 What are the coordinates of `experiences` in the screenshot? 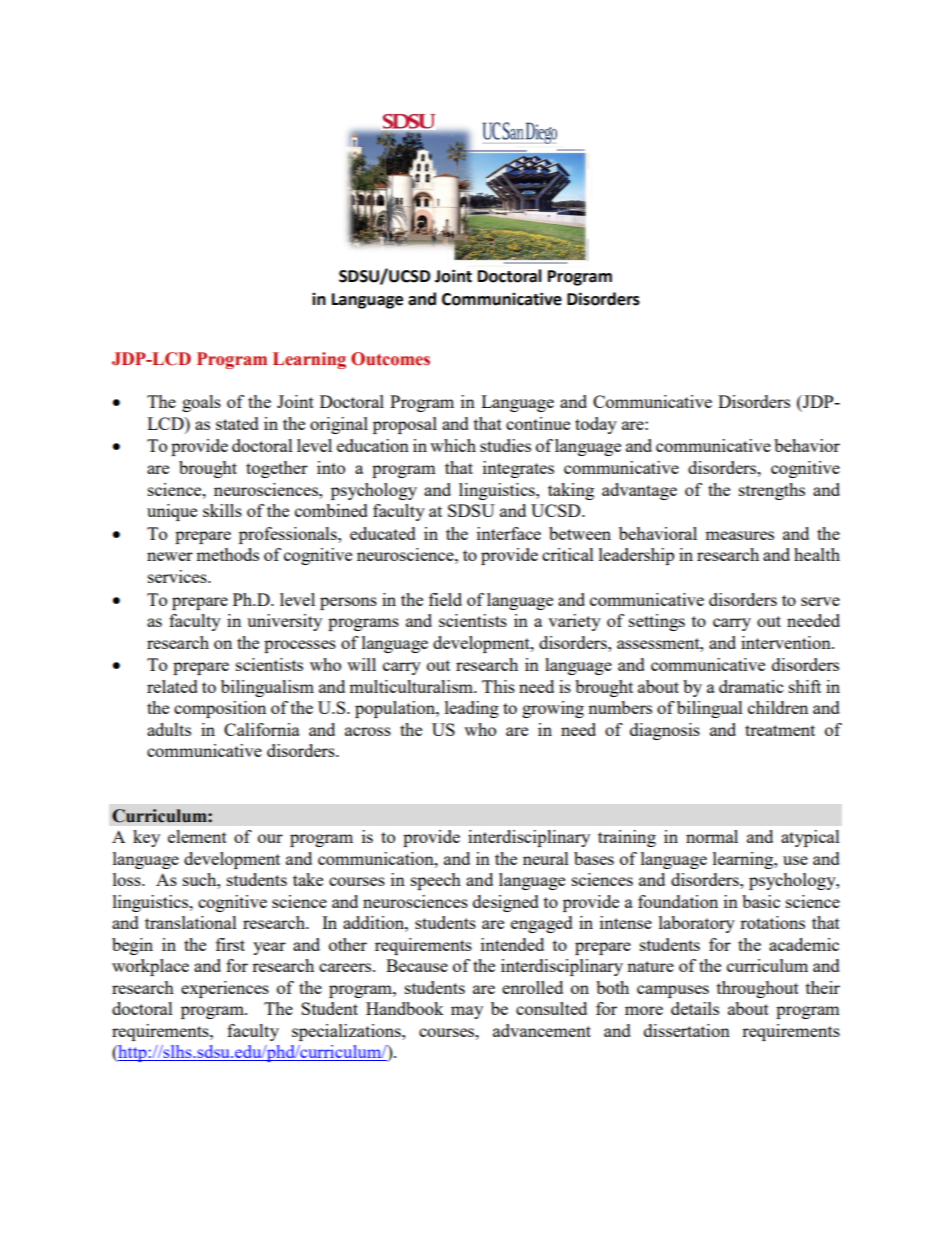 It's located at (225, 989).
